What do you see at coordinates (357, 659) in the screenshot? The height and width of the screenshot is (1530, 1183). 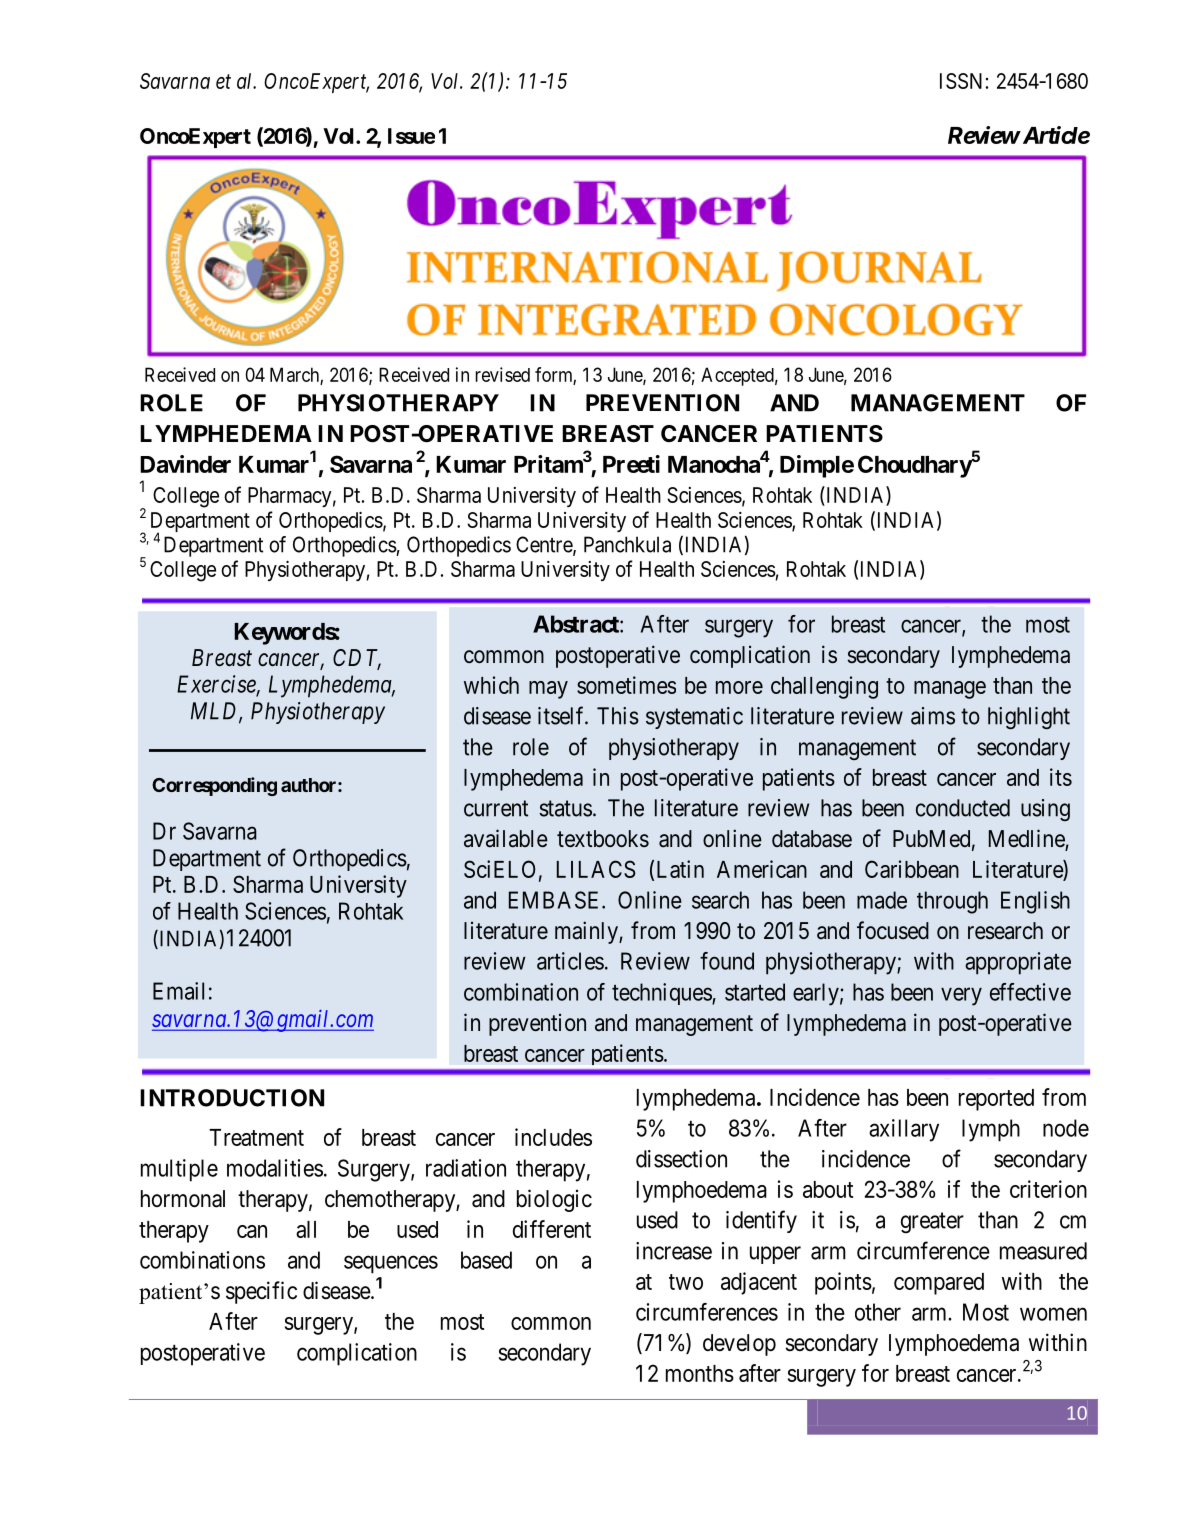 I see `CDT` at bounding box center [357, 659].
